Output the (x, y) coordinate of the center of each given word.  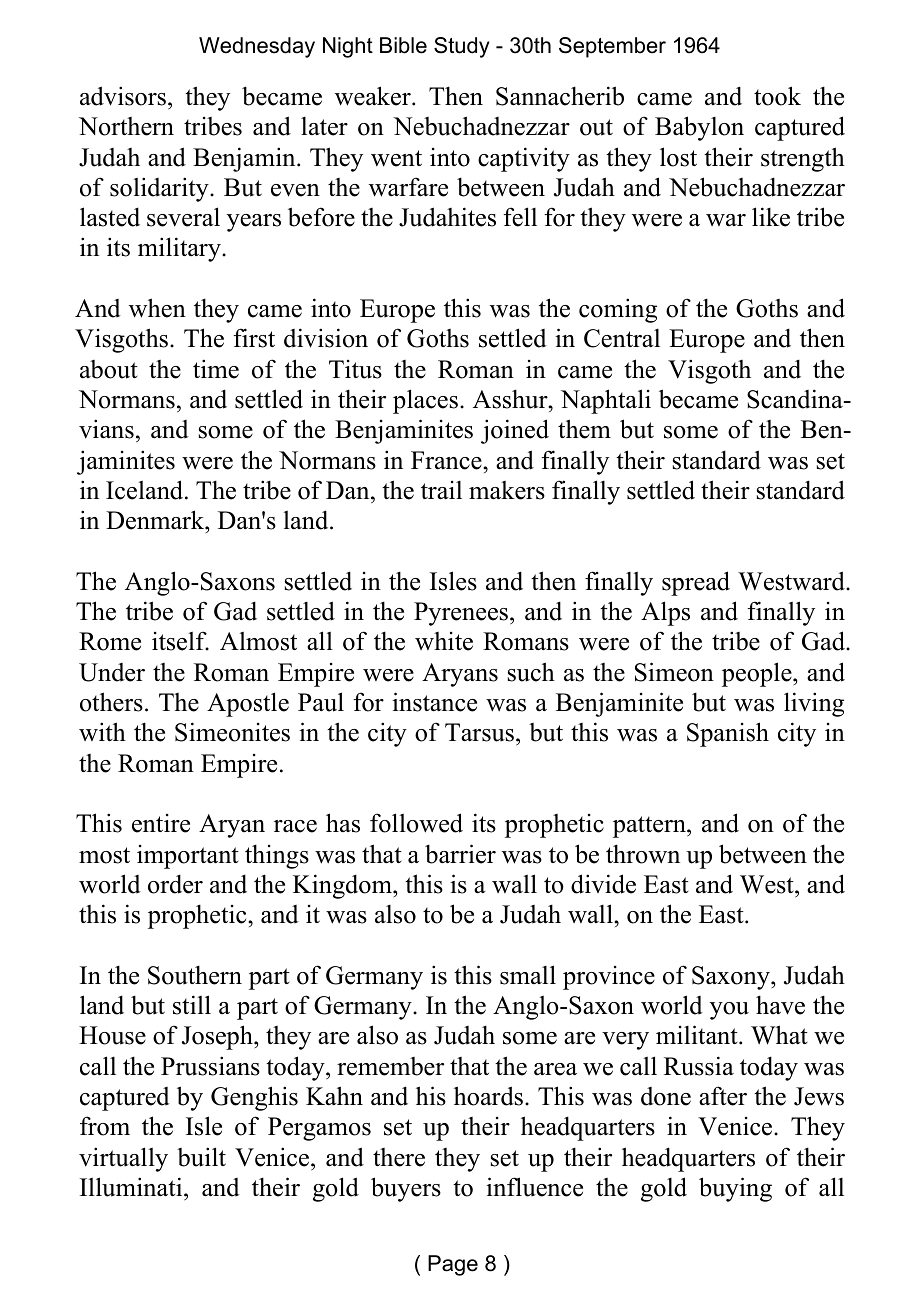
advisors (123, 96)
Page (453, 1265)
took (777, 96)
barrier (460, 854)
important (188, 857)
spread (696, 583)
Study (462, 47)
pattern (650, 827)
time (216, 369)
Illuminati (132, 1187)
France (447, 460)
